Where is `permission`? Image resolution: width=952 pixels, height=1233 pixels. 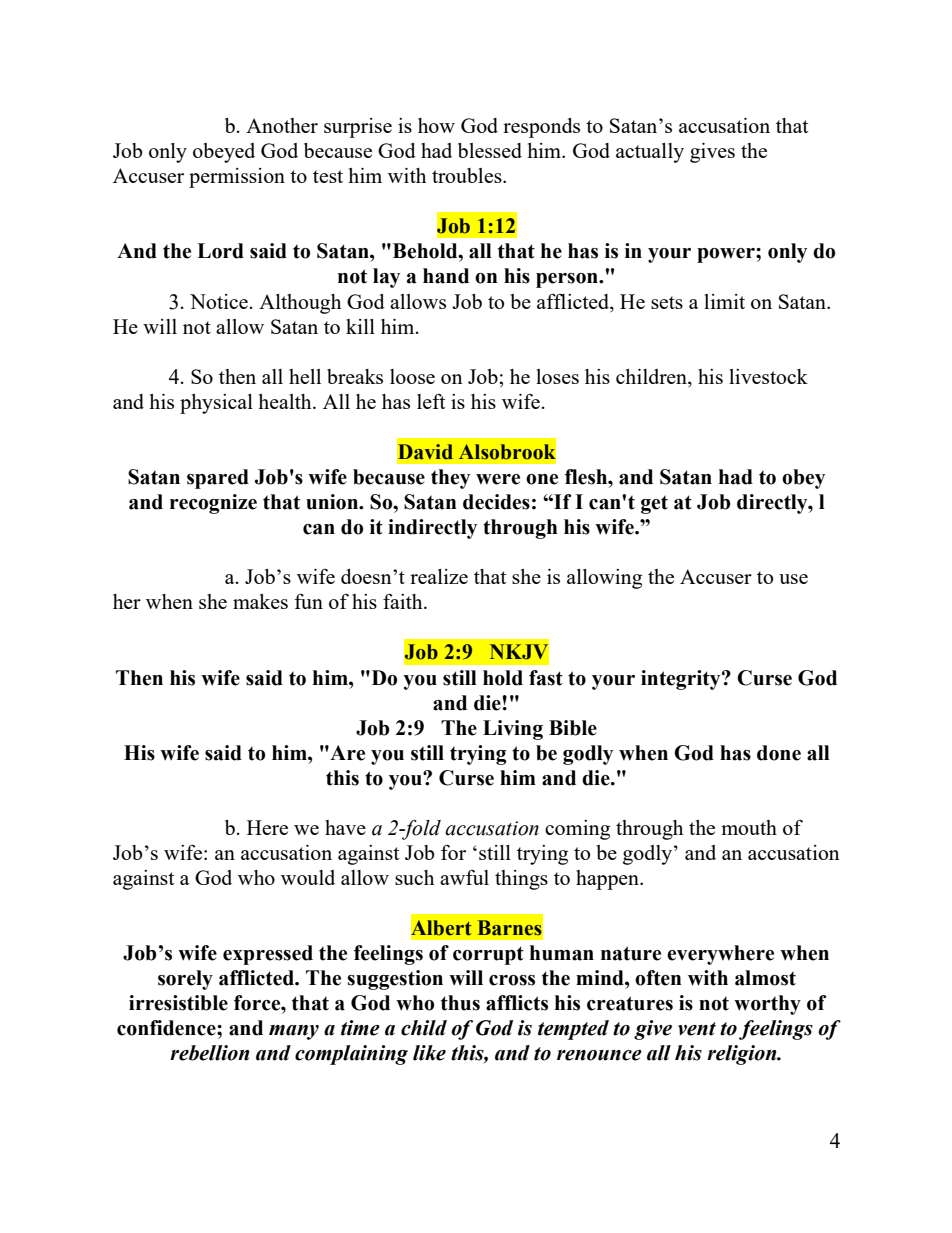 permission is located at coordinates (237, 178).
